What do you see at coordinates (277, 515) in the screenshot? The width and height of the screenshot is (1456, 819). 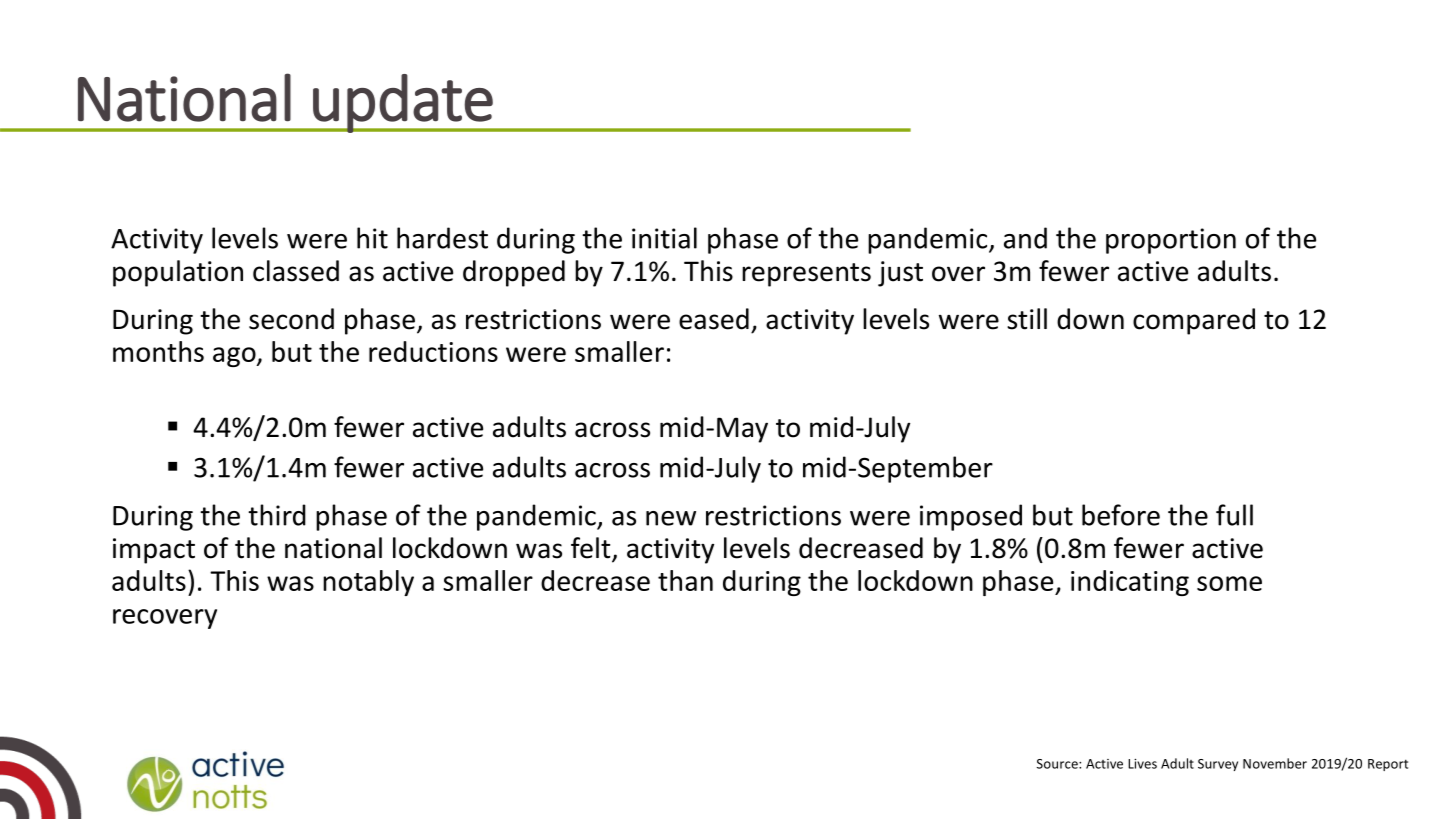 I see `third` at bounding box center [277, 515].
